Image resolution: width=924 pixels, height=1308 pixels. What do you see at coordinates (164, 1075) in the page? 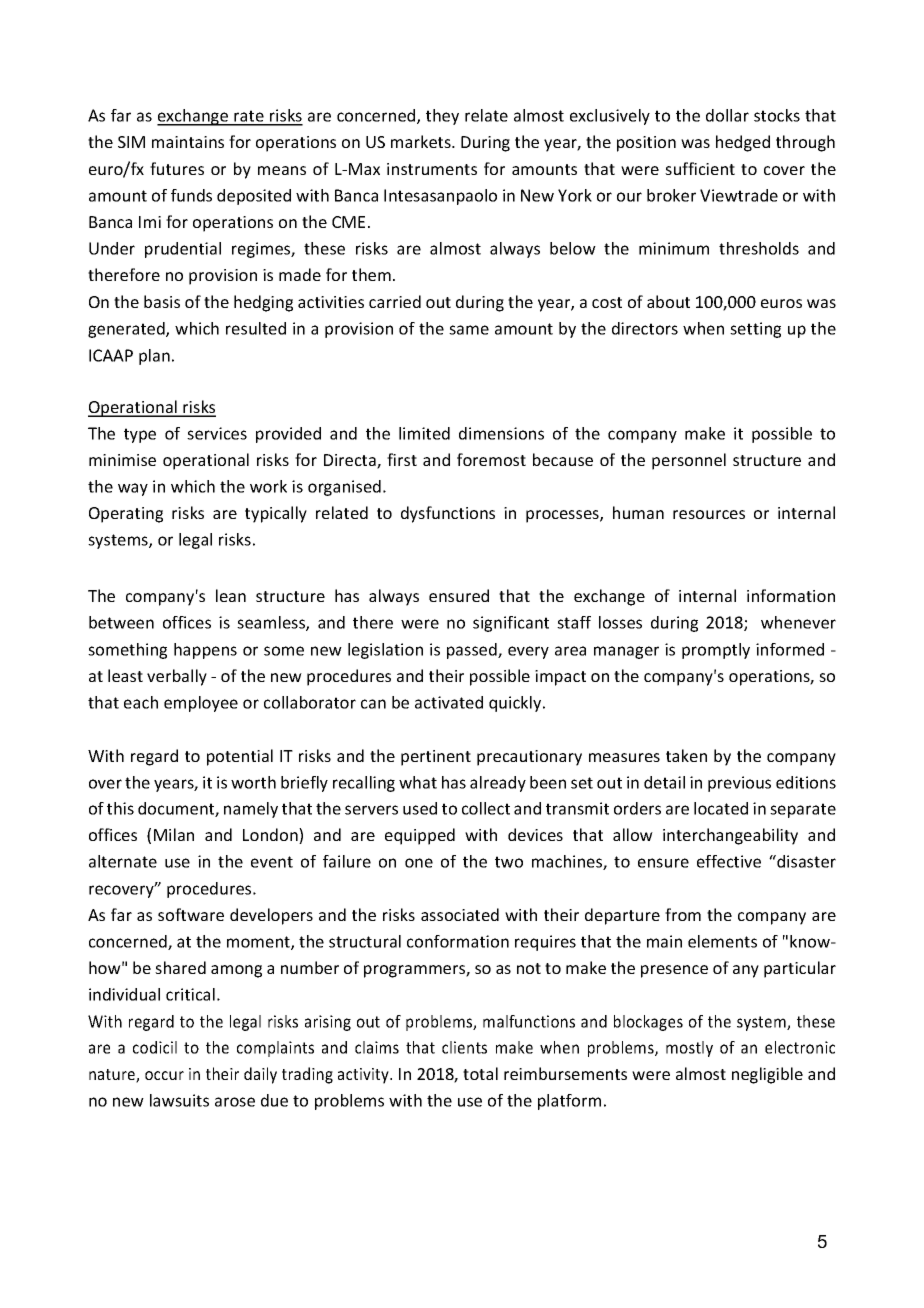
I see `occur` at bounding box center [164, 1075].
